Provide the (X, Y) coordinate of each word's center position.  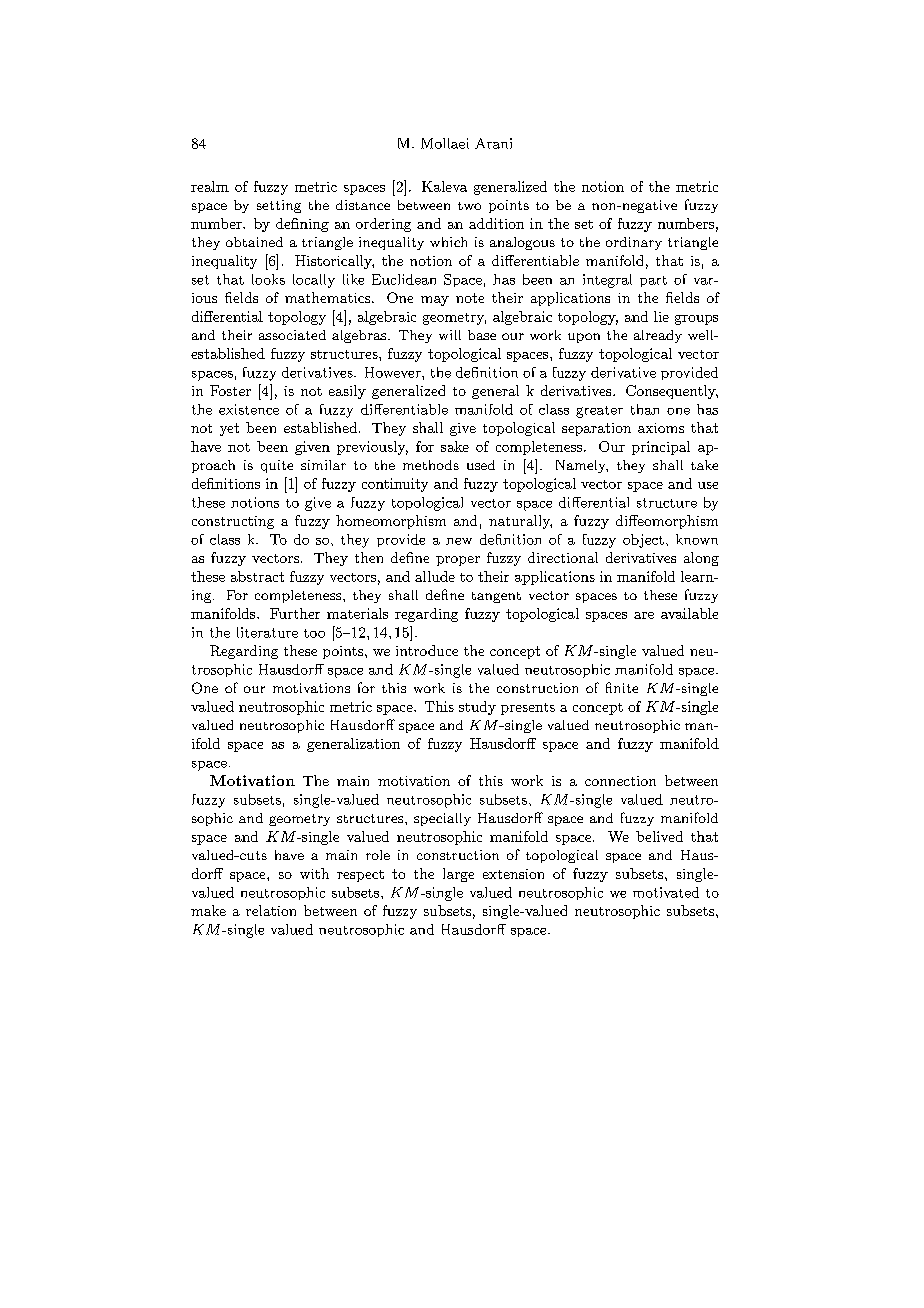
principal (661, 448)
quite (277, 466)
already (658, 336)
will (450, 335)
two (469, 206)
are (644, 615)
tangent (496, 597)
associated (292, 335)
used (481, 465)
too (314, 633)
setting (279, 206)
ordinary (634, 243)
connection (620, 781)
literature (267, 632)
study (477, 708)
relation (271, 910)
